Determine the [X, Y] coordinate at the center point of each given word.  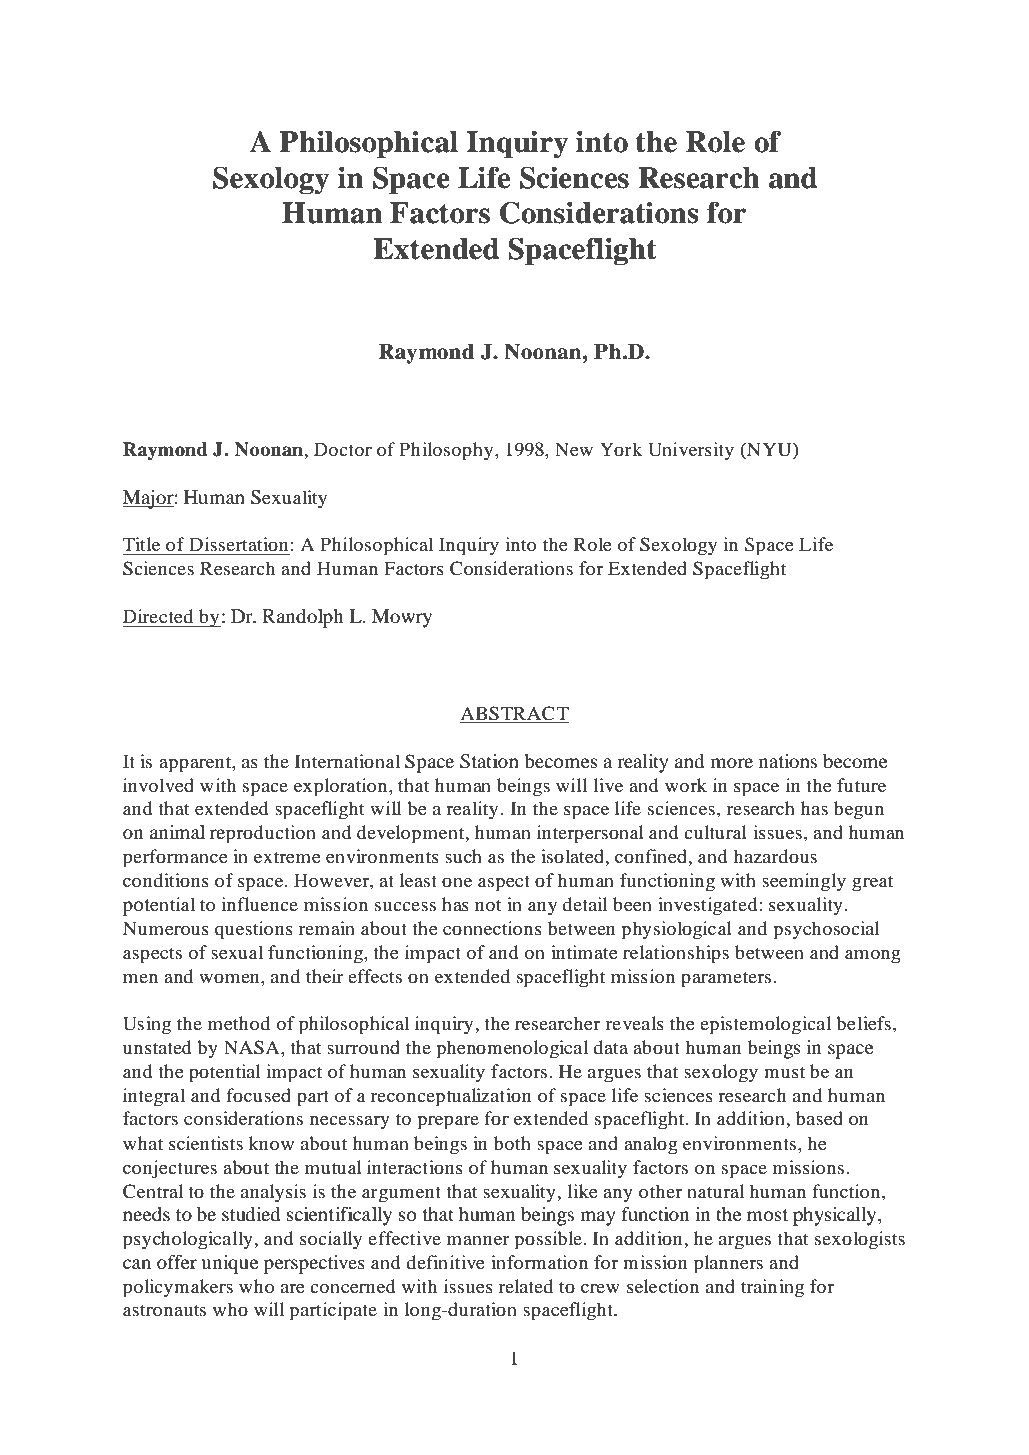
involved [158, 785]
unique [230, 1264]
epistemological [765, 1025]
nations [788, 761]
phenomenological [512, 1049]
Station [489, 761]
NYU [769, 449]
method [239, 1023]
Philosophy [447, 451]
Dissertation [238, 544]
